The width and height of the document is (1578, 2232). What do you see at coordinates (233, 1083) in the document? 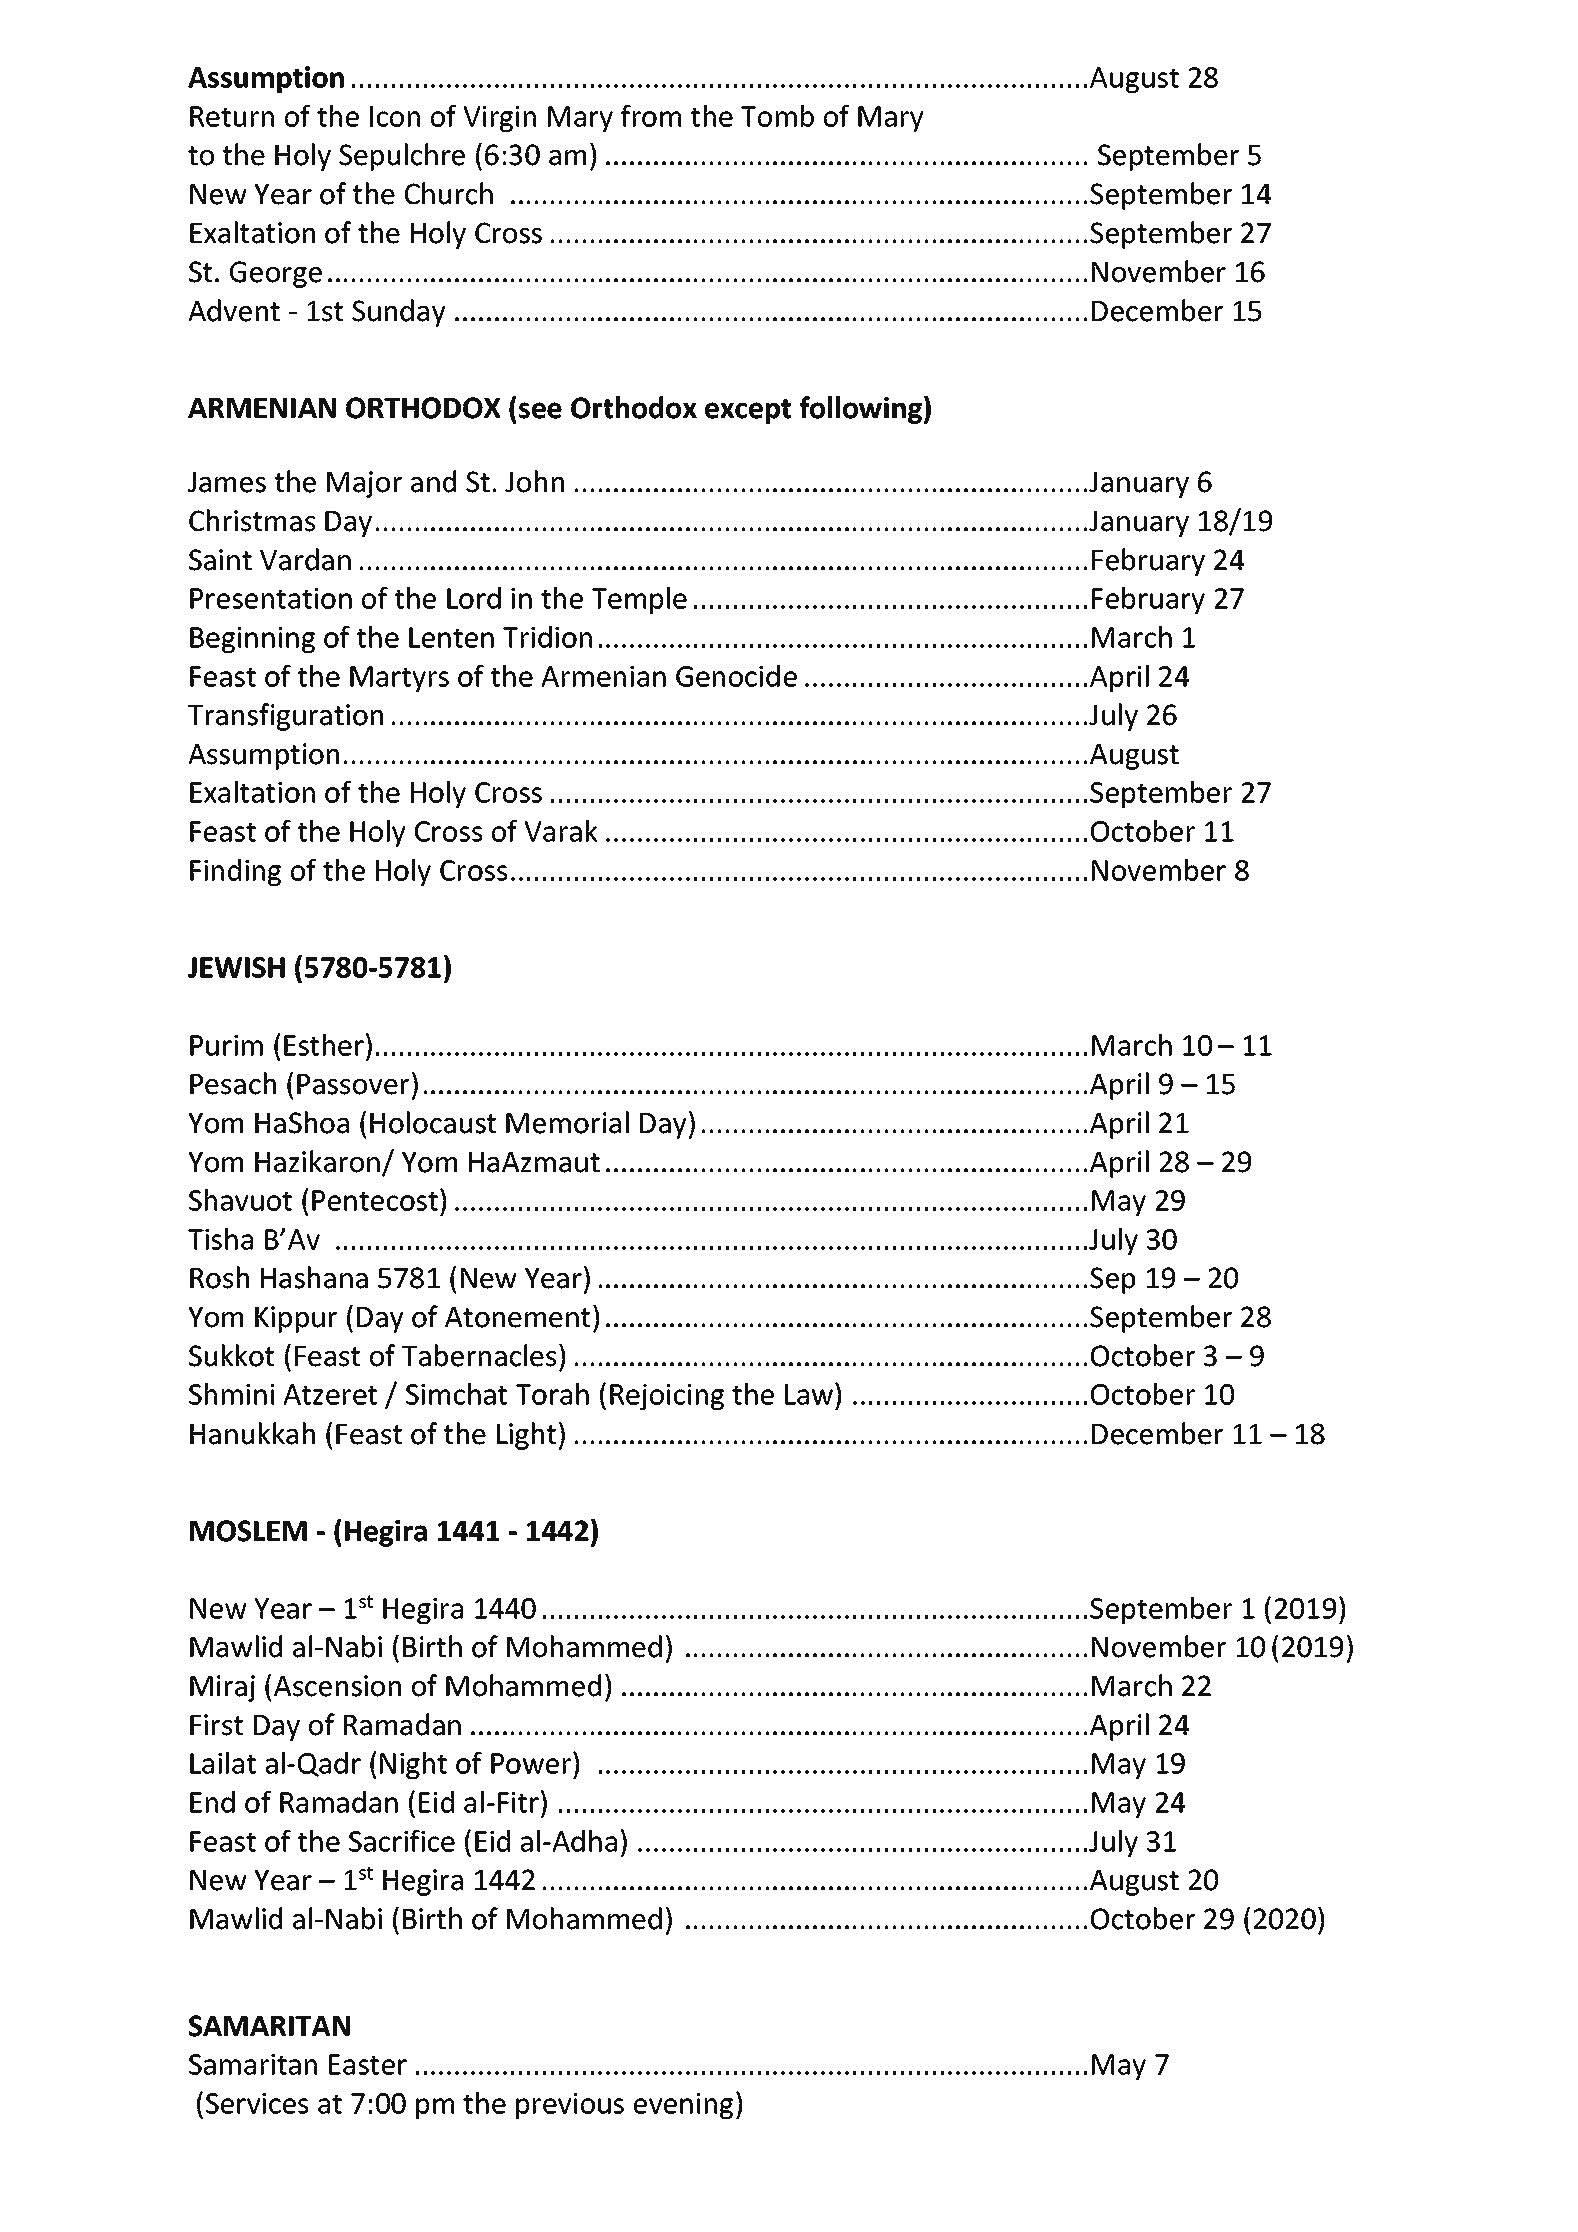
I see `Pesach` at bounding box center [233, 1083].
